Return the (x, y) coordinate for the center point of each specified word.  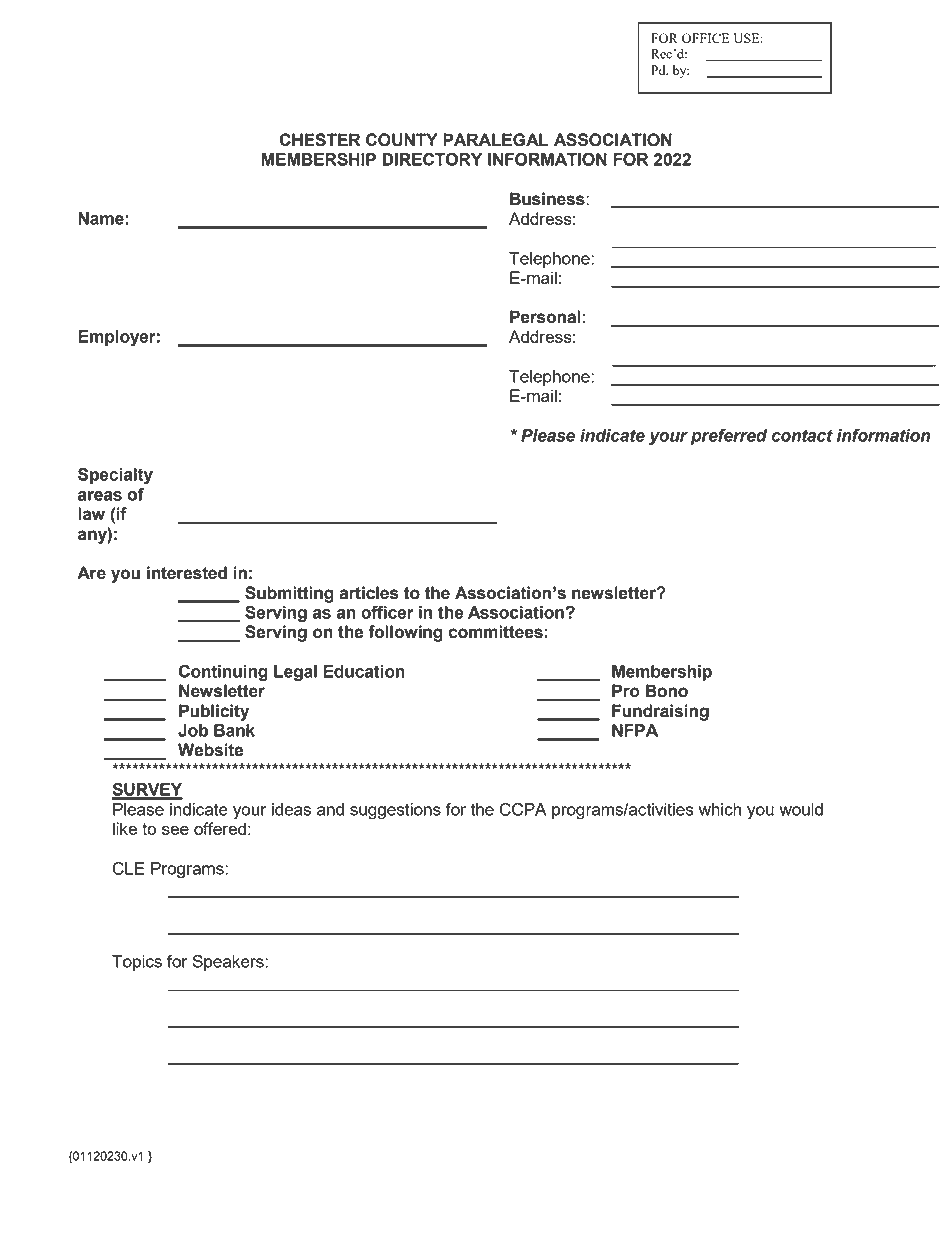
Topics (137, 963)
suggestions (395, 811)
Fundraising (660, 712)
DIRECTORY (432, 159)
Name (102, 218)
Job (193, 730)
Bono (667, 691)
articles (369, 593)
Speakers (229, 963)
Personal (545, 317)
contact (802, 435)
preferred (729, 437)
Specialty (115, 476)
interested (187, 573)
